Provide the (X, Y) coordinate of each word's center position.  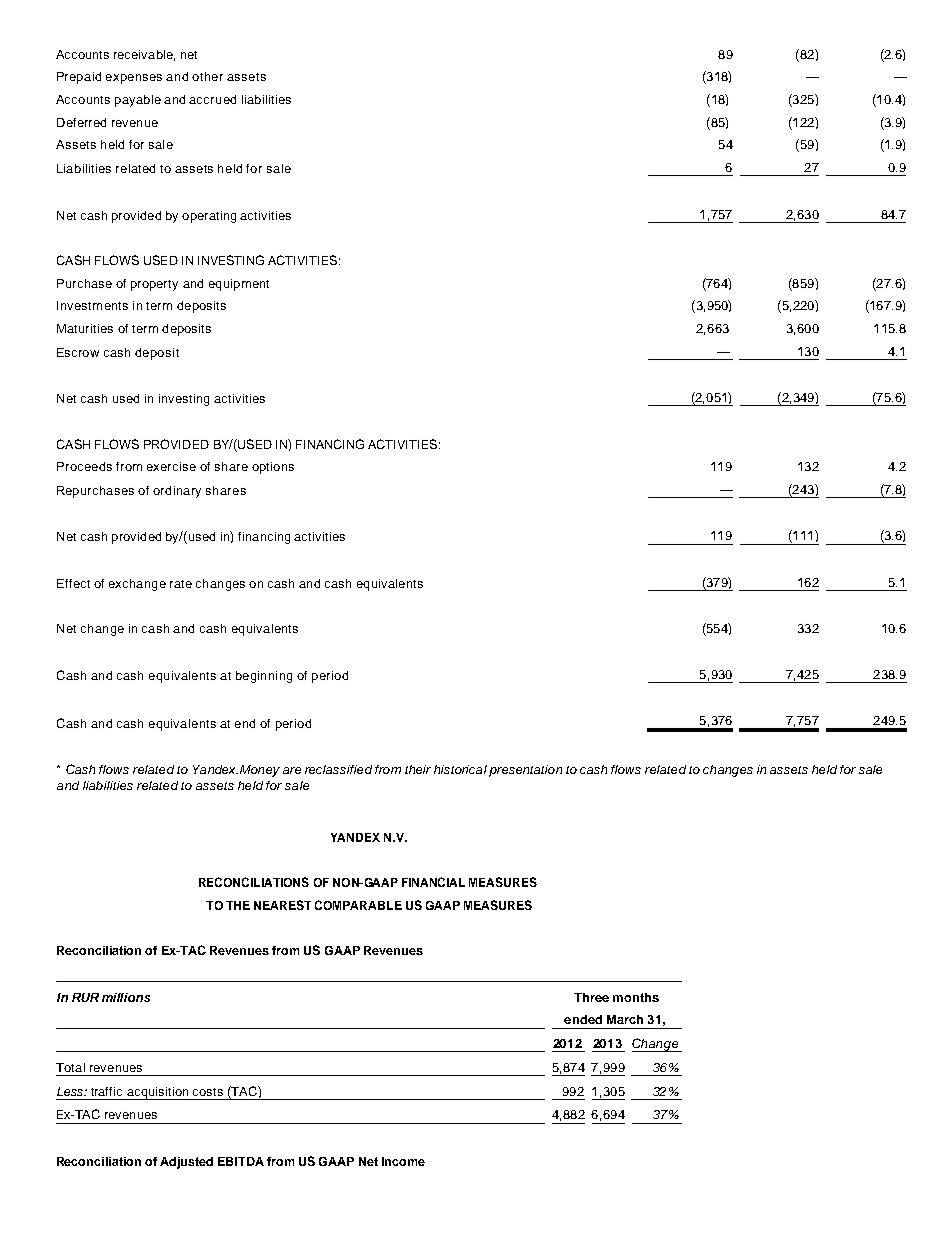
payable (138, 101)
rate (181, 584)
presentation (525, 771)
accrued (212, 99)
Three (591, 997)
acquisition (158, 1093)
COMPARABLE (358, 905)
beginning (264, 677)
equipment (239, 285)
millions (126, 997)
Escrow (78, 352)
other (207, 76)
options (273, 468)
